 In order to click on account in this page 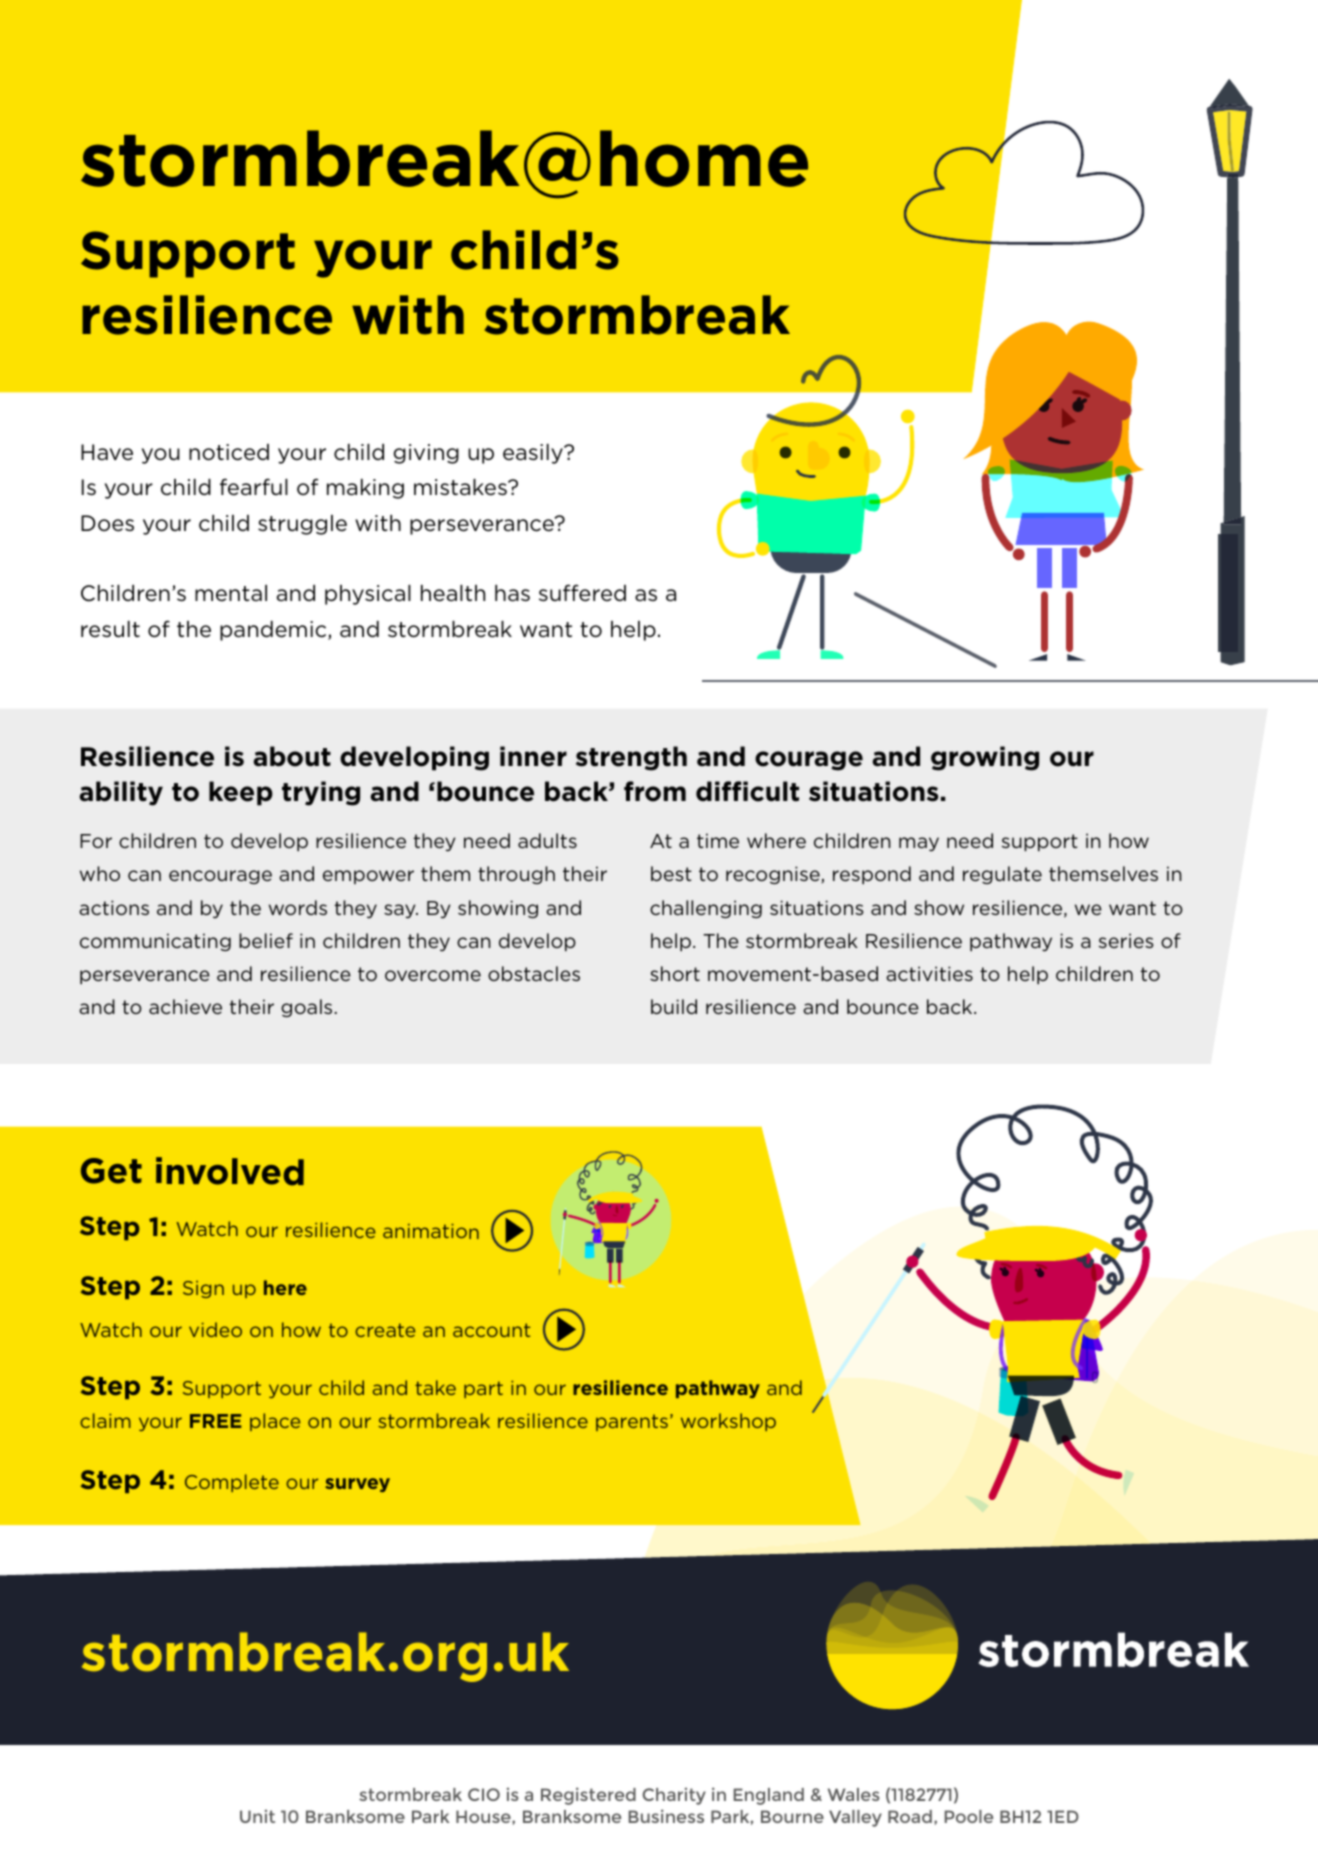, I will do `click(491, 1330)`.
